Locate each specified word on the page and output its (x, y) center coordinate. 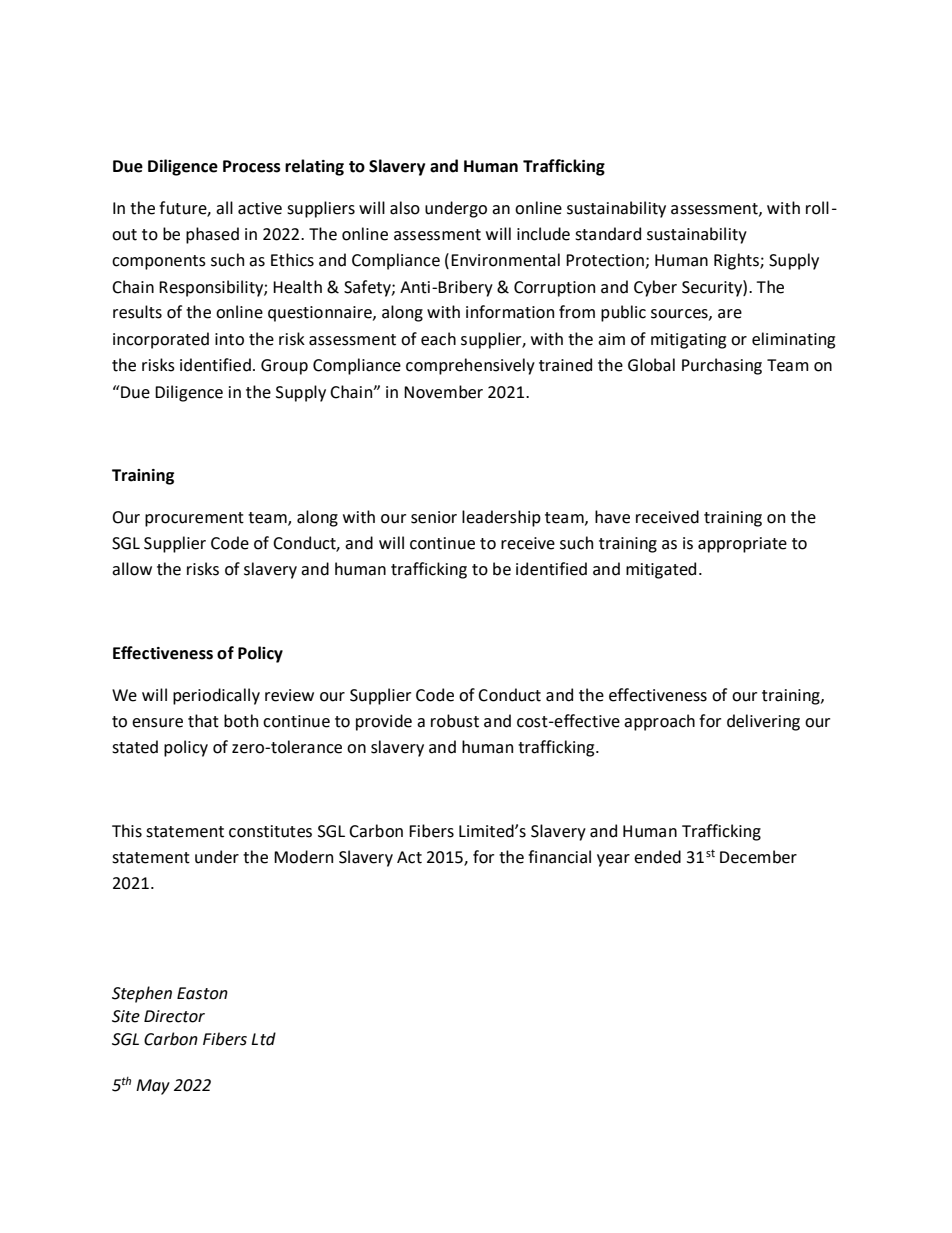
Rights (737, 261)
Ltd (263, 1039)
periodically (216, 696)
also (405, 208)
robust (455, 721)
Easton (202, 993)
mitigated (661, 570)
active (260, 208)
